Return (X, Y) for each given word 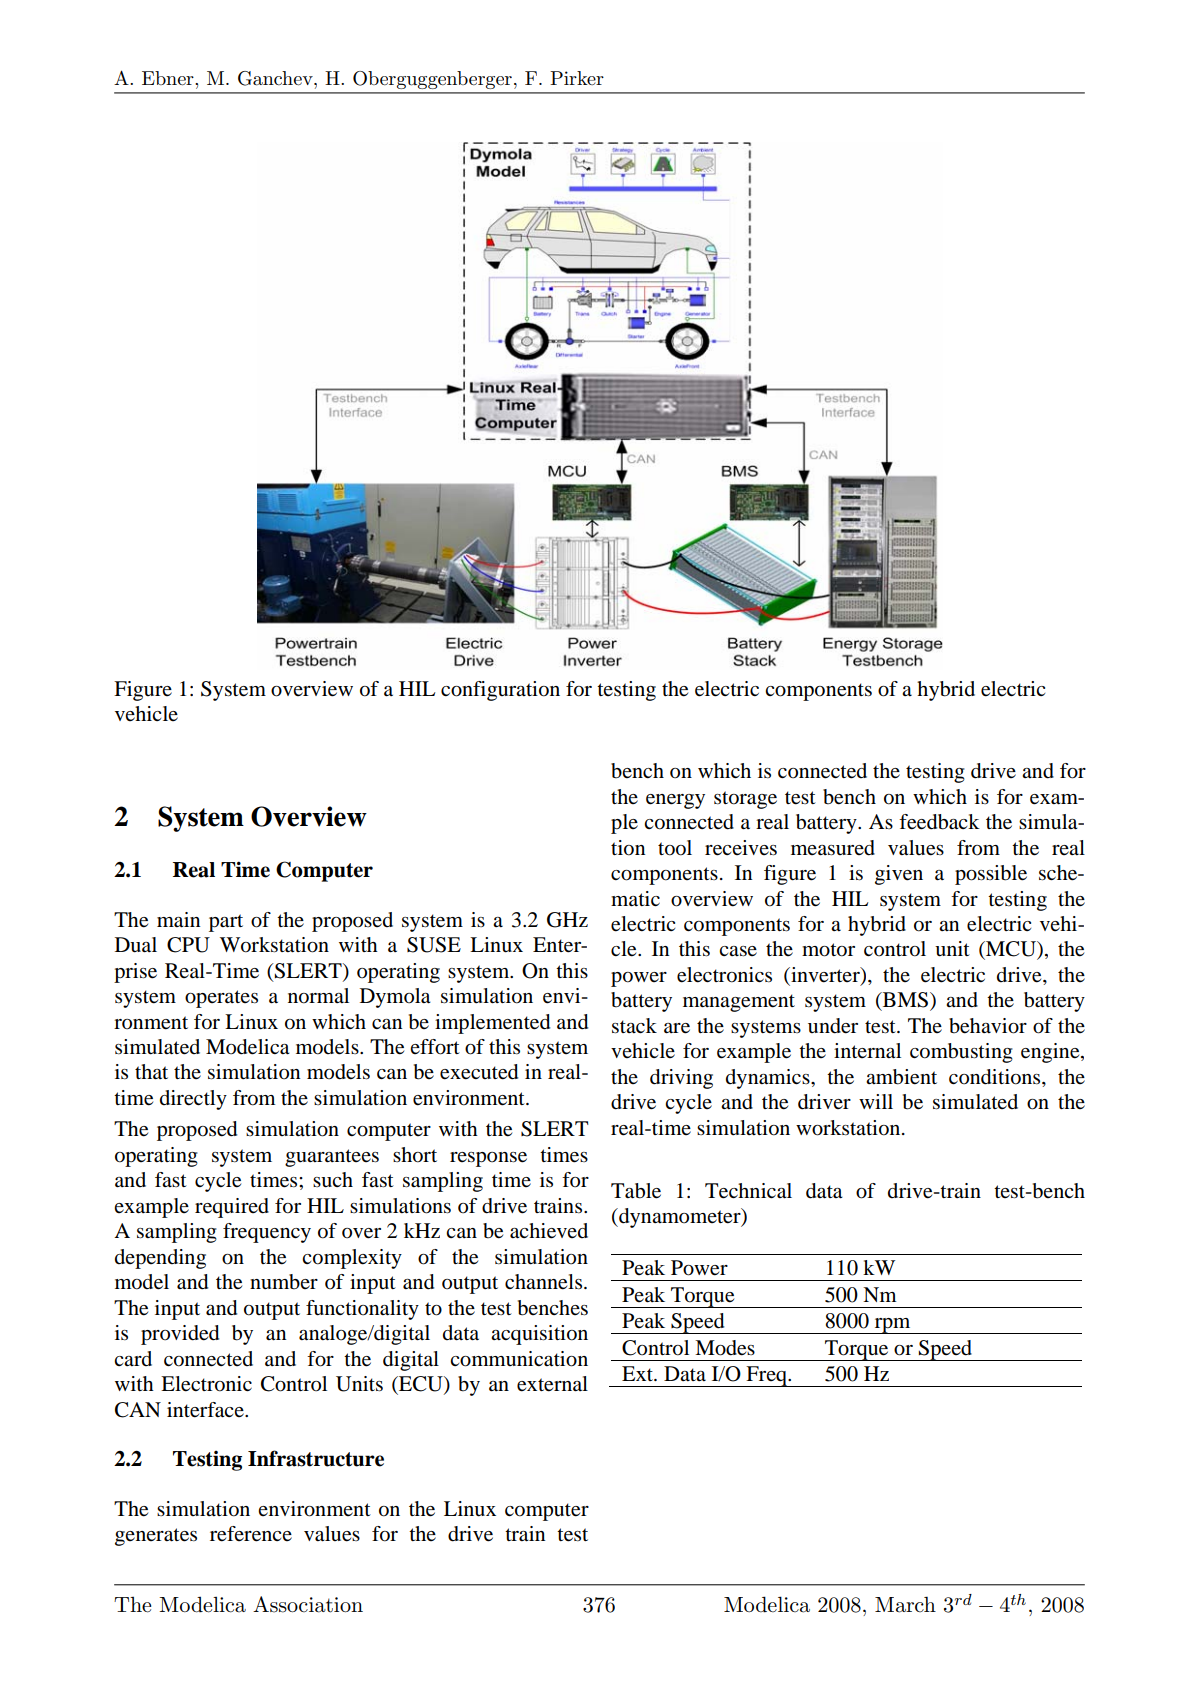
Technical (748, 1191)
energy (675, 801)
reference (251, 1534)
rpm (892, 1326)
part (226, 923)
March (905, 1604)
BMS (904, 1000)
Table (636, 1191)
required (232, 1208)
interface (206, 1410)
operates (221, 999)
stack (634, 1026)
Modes (725, 1348)
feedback (939, 822)
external (552, 1384)
